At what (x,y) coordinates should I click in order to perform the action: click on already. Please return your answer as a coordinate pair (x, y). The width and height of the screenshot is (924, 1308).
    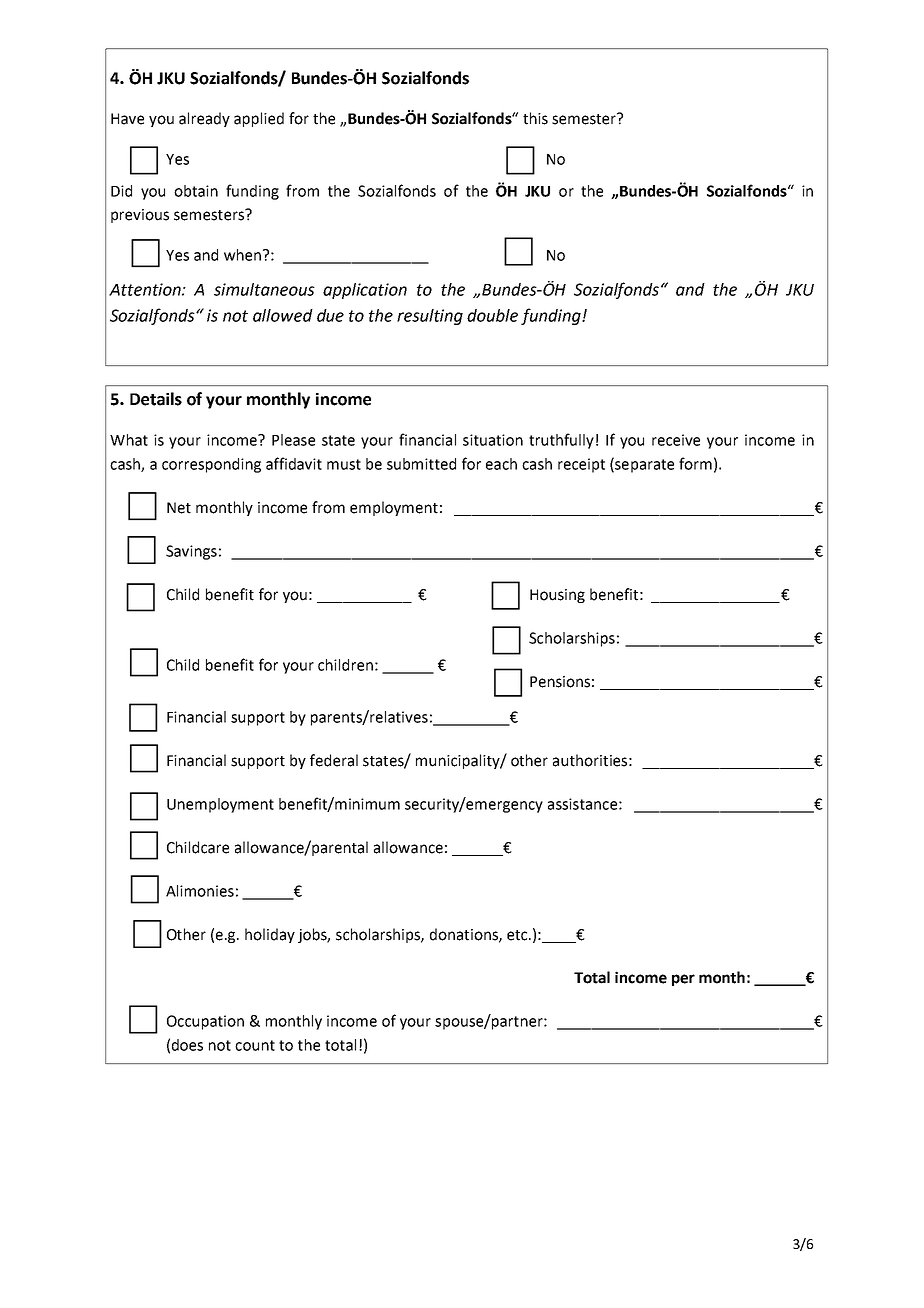
    Looking at the image, I should click on (204, 119).
